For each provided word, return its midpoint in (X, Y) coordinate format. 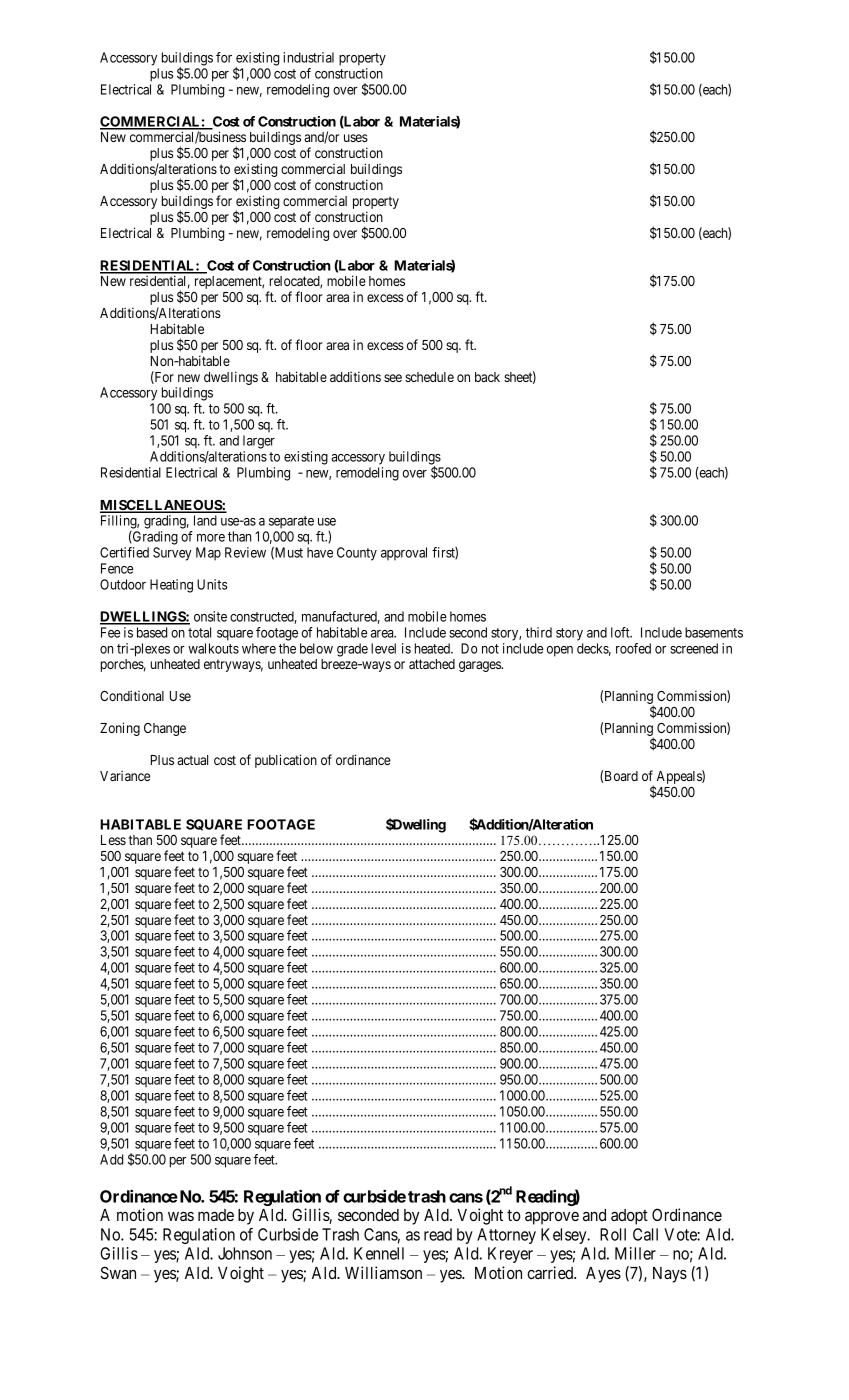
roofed (633, 648)
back (487, 377)
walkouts (213, 648)
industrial (308, 57)
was (181, 1216)
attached (432, 664)
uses (356, 138)
